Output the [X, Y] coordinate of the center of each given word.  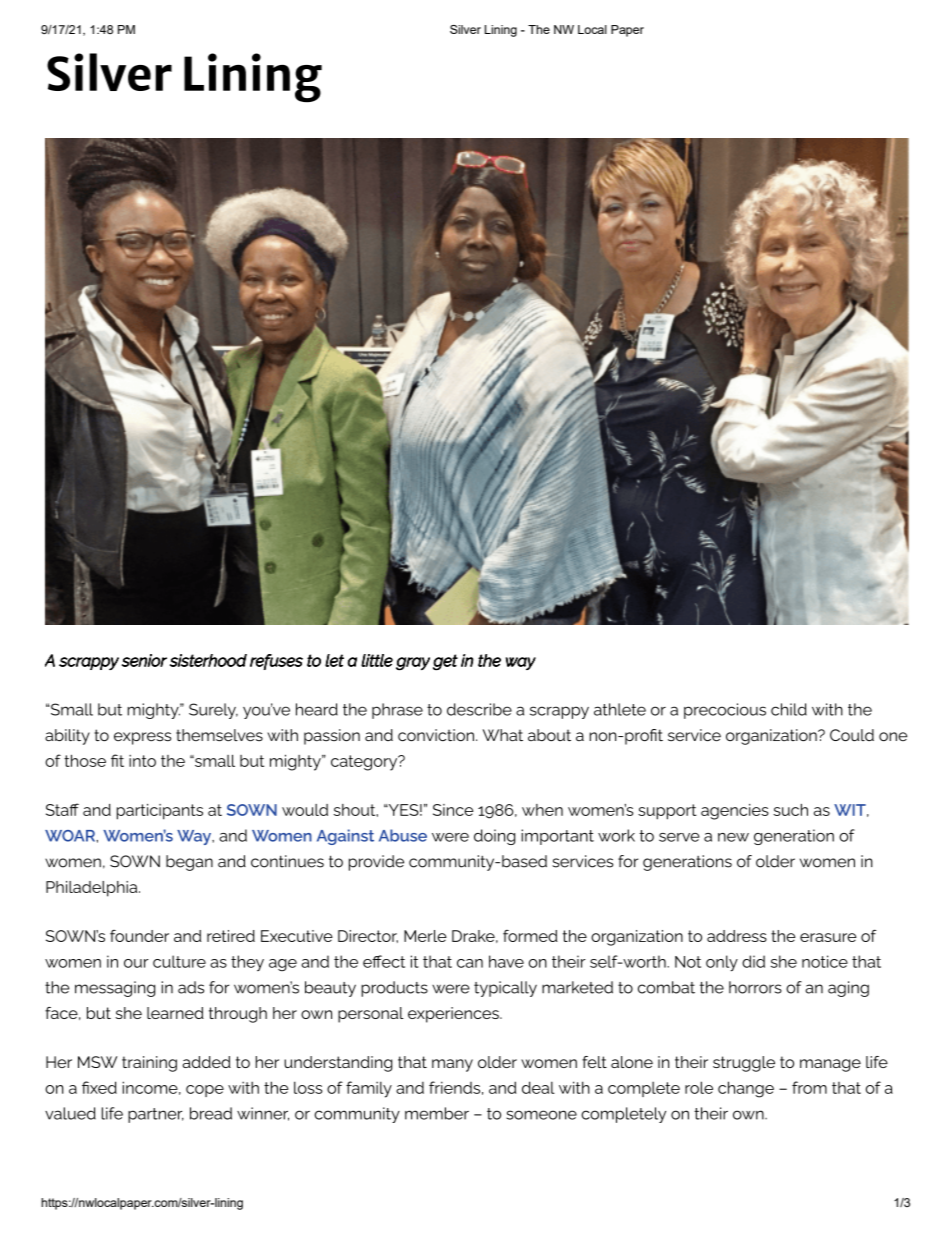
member [437, 1113]
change [746, 1089]
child [789, 709]
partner [156, 1115]
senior [144, 660]
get [445, 662]
